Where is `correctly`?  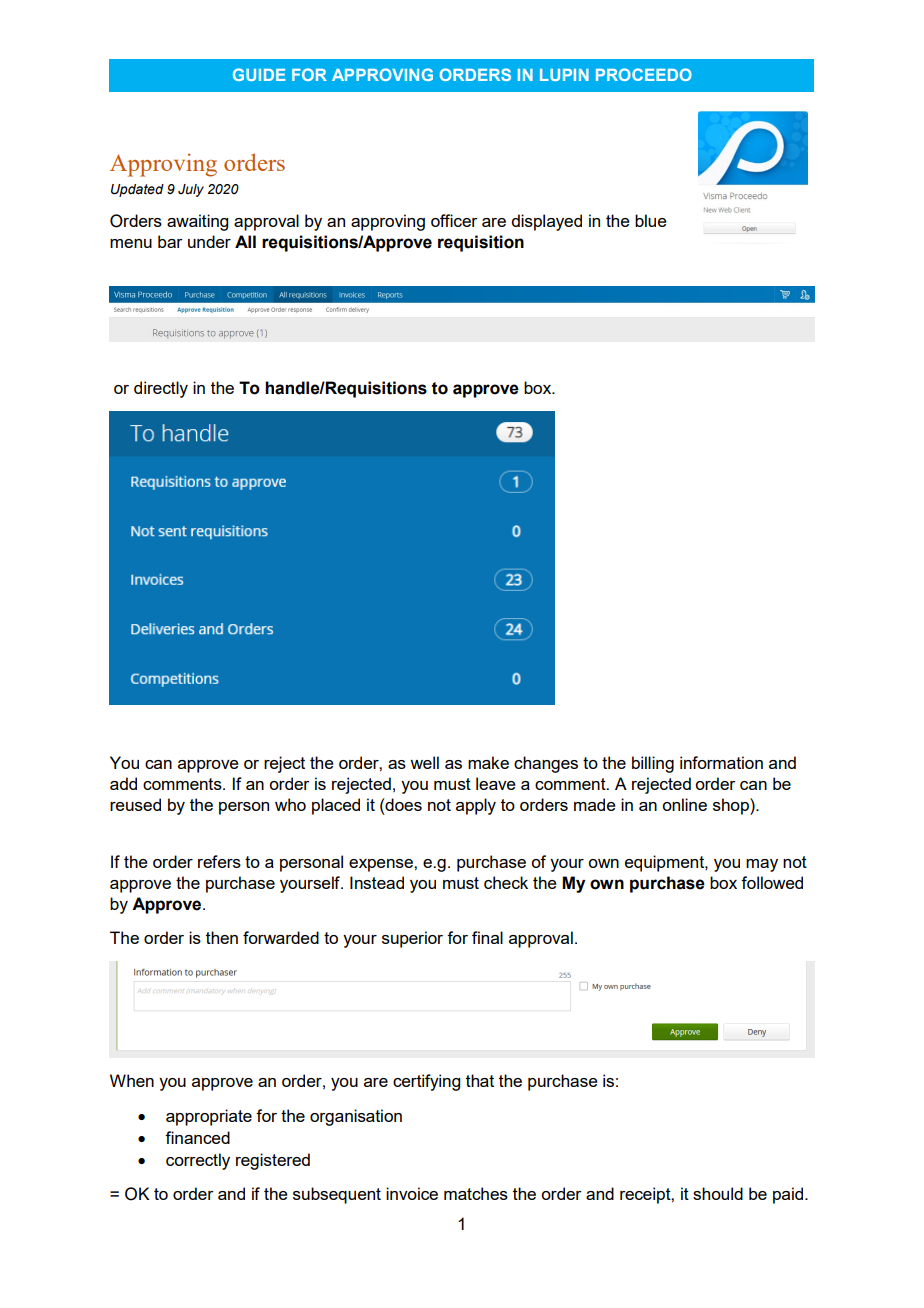
correctly is located at coordinates (198, 1161).
